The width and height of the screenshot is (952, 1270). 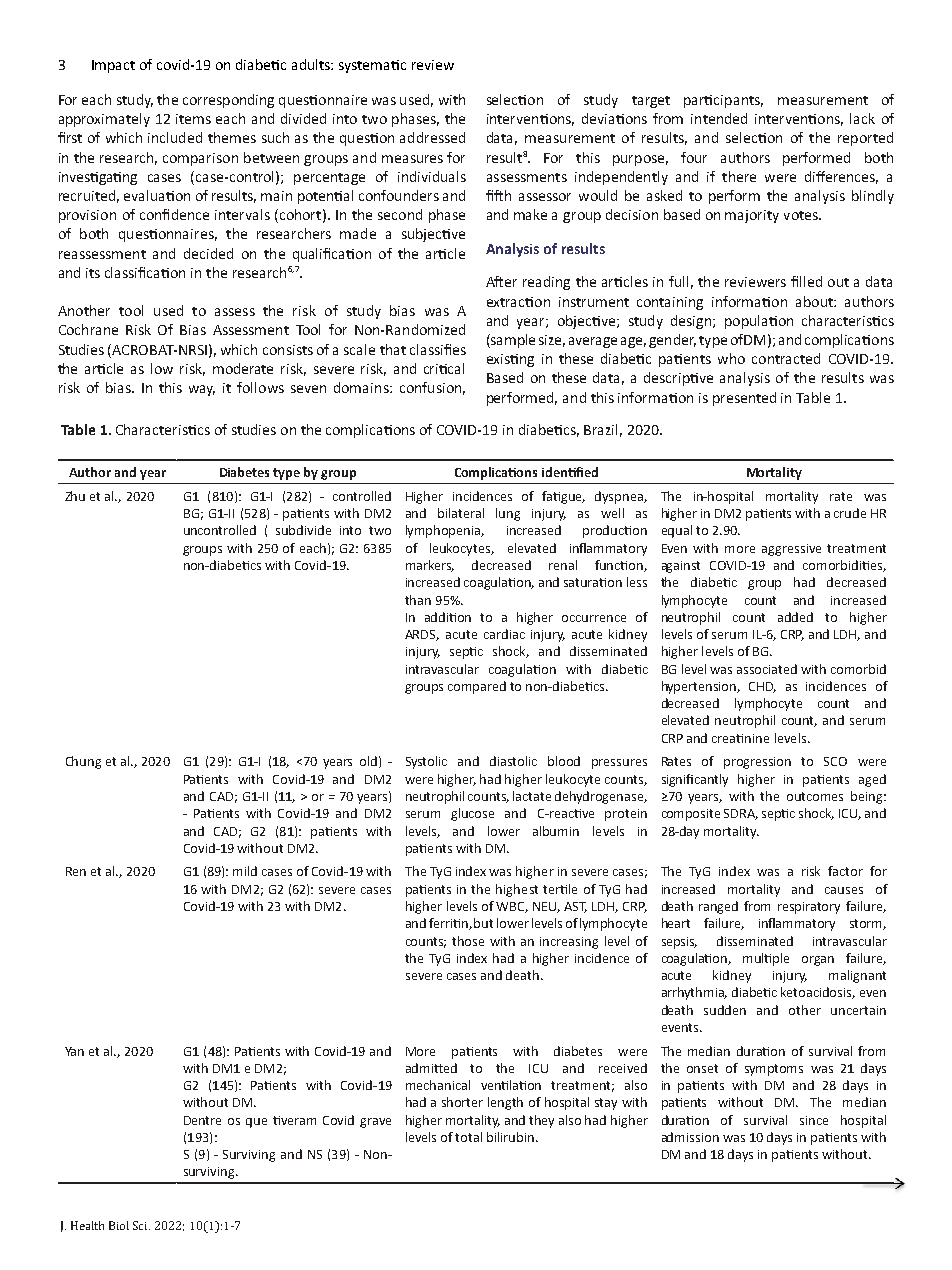 I want to click on items, so click(x=193, y=119).
